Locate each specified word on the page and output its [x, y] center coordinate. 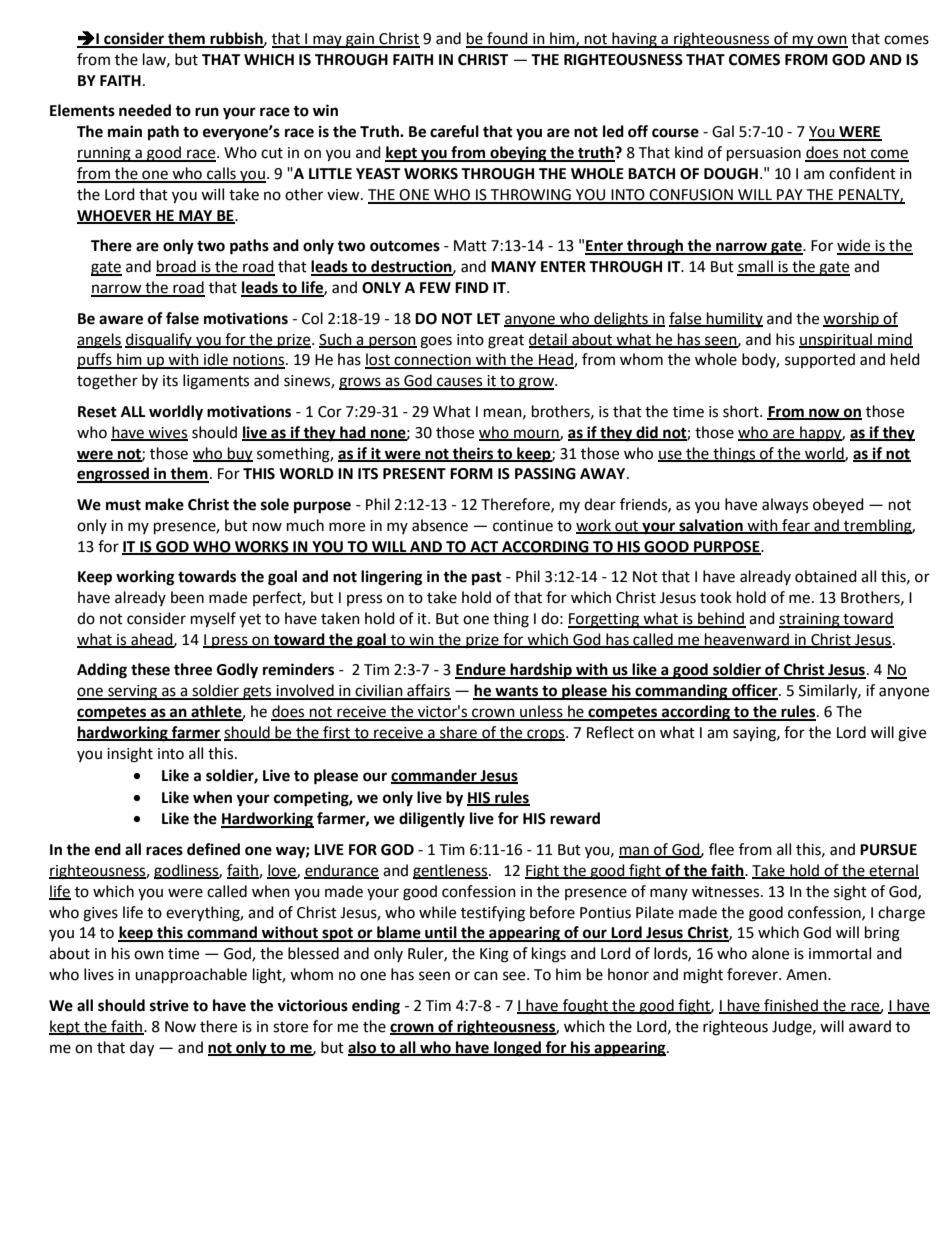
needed [145, 110]
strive [169, 1005]
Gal [723, 131]
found [507, 39]
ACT [484, 547]
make [164, 504]
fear [796, 526]
